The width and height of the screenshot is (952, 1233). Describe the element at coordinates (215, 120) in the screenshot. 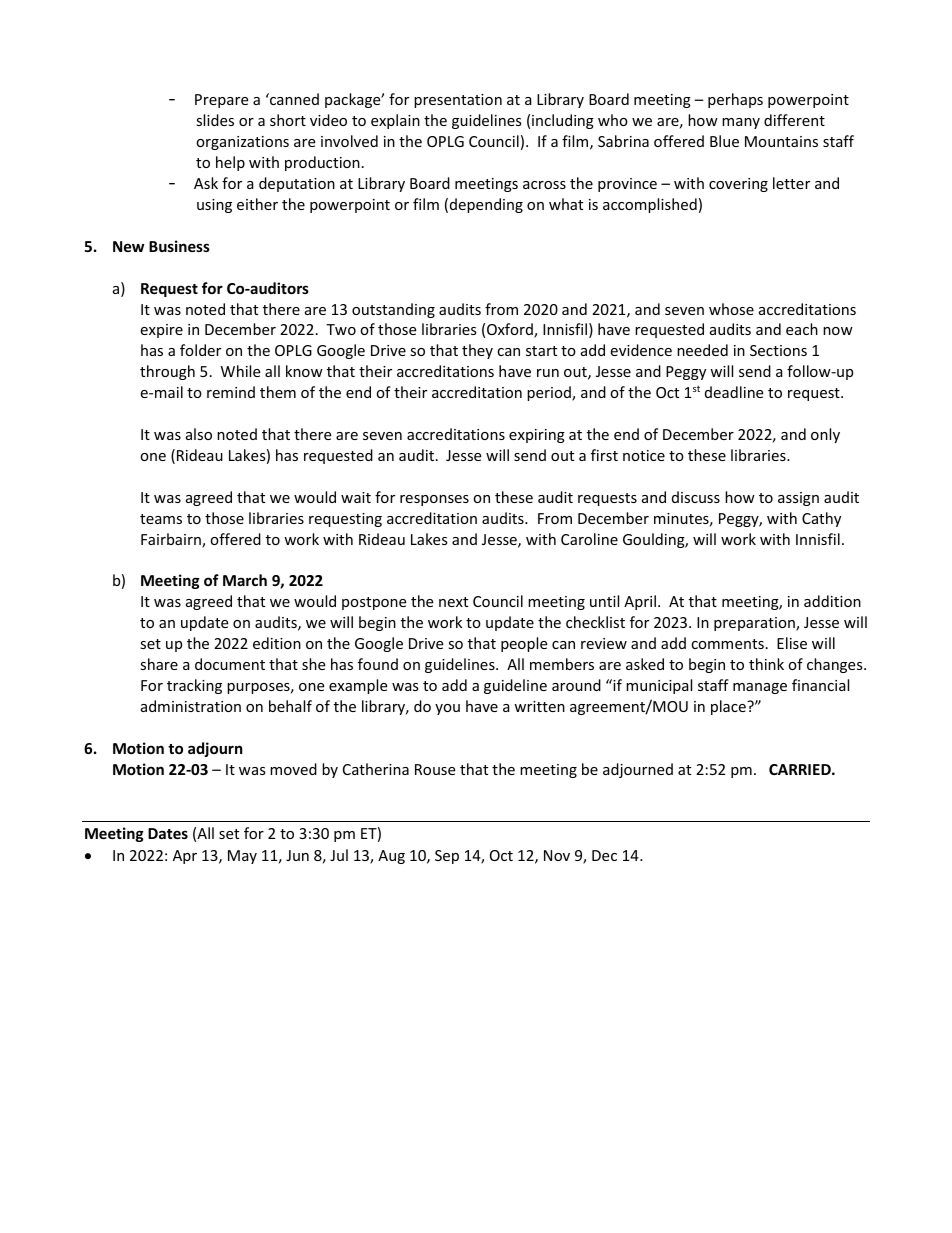

I see `slides` at that location.
